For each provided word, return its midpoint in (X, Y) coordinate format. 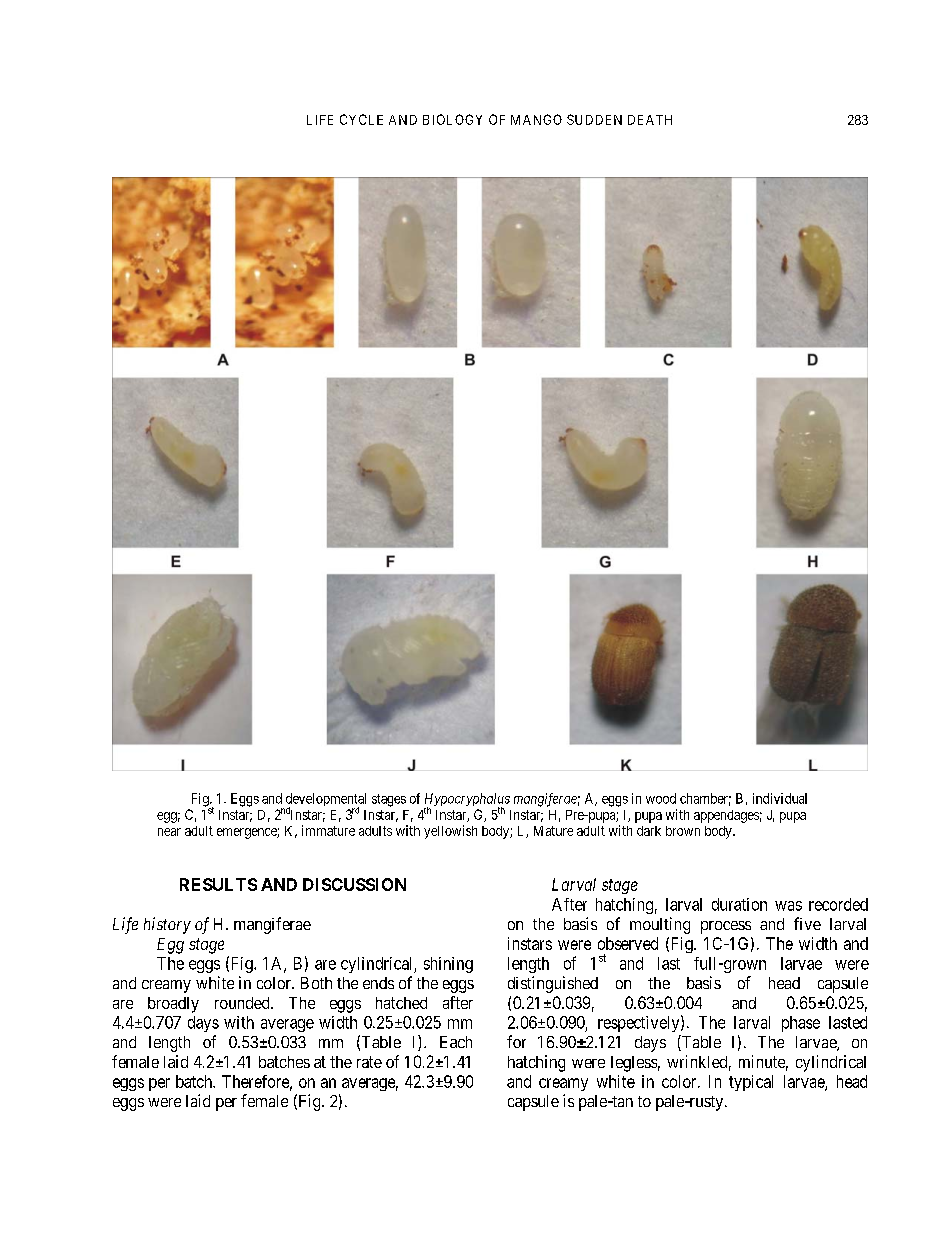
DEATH (650, 120)
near (169, 832)
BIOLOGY (452, 119)
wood (661, 798)
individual (780, 798)
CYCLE (361, 119)
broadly (173, 1005)
